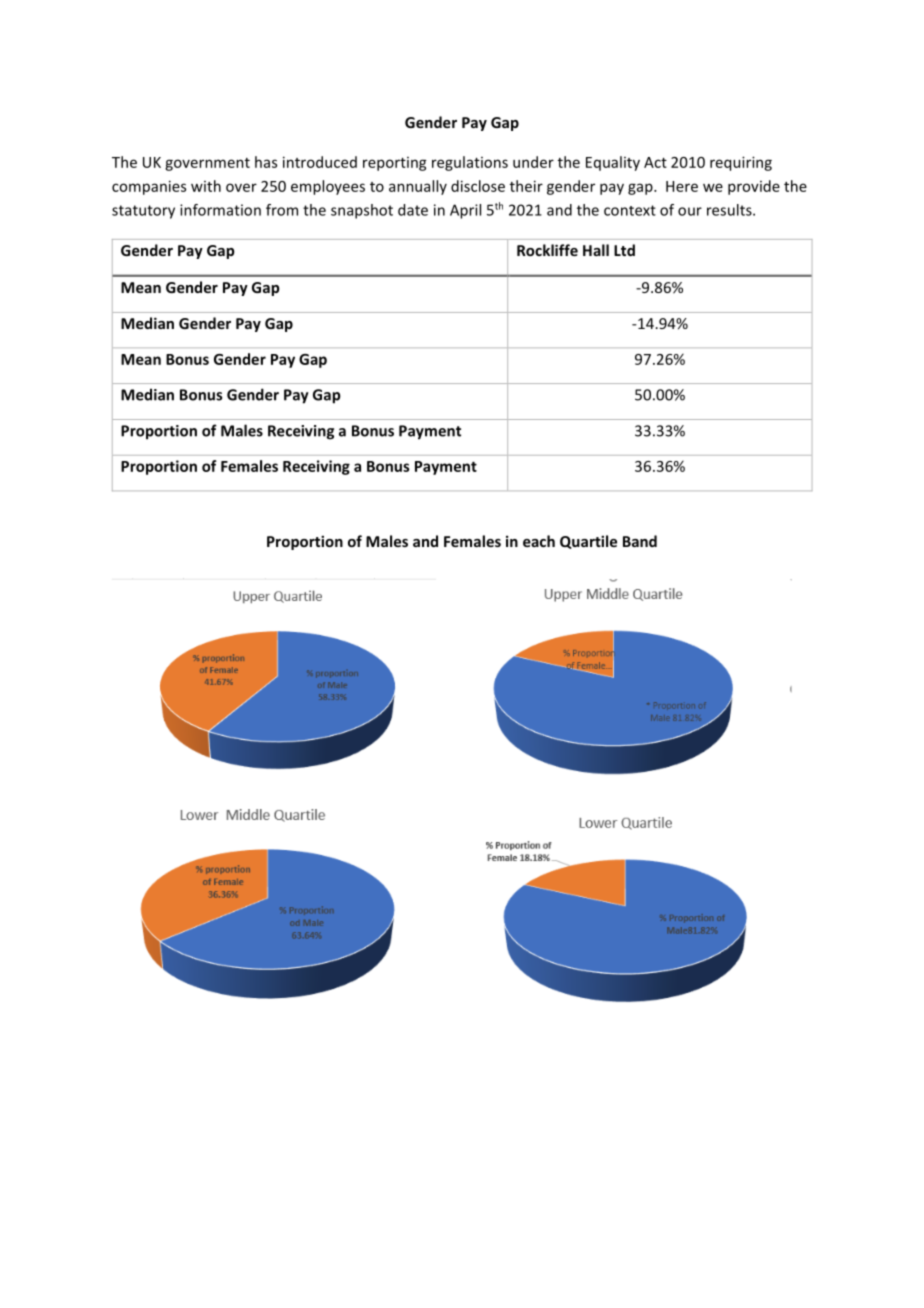  I want to click on with, so click(206, 186).
